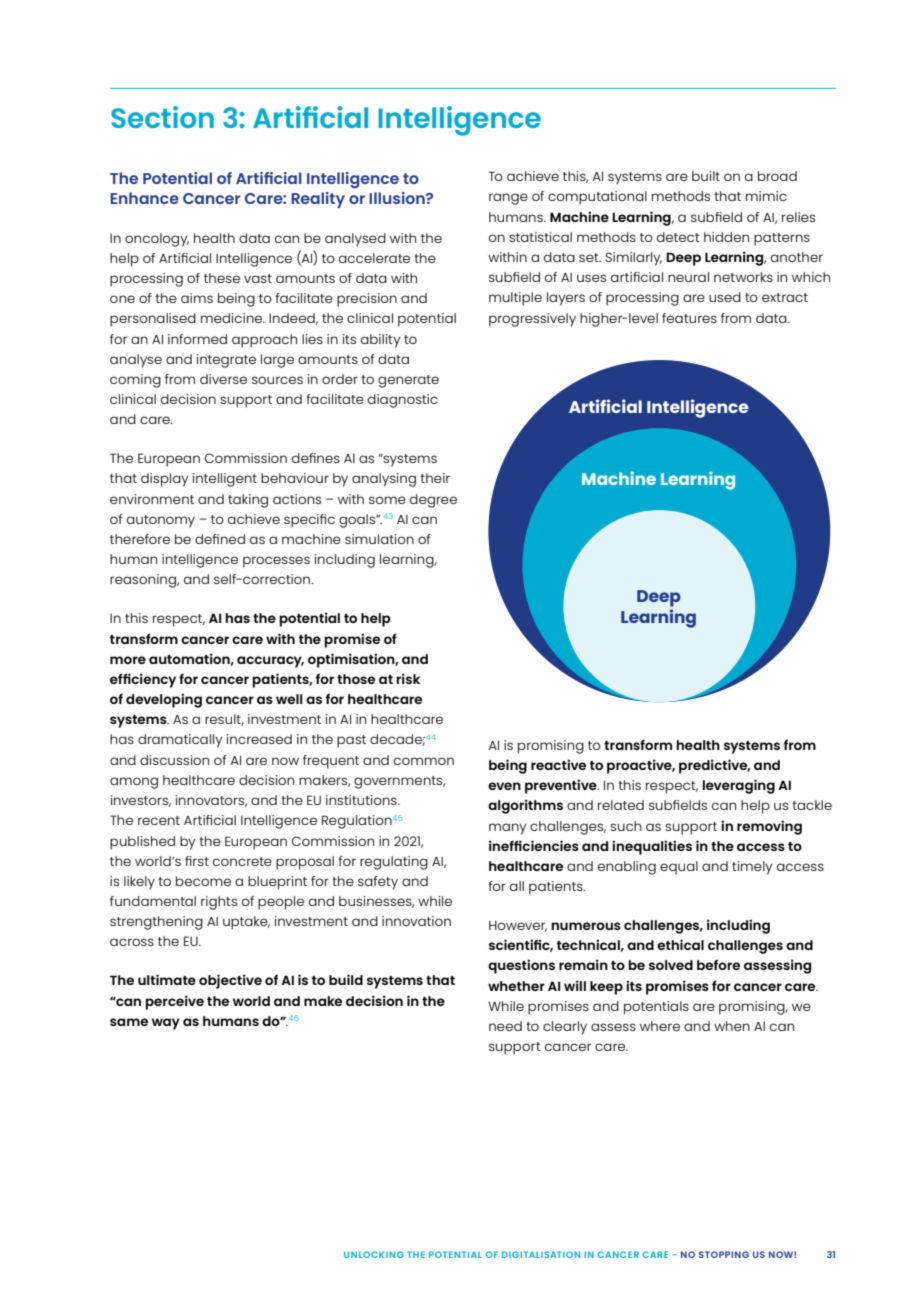 This screenshot has width=924, height=1308. What do you see at coordinates (706, 176) in the screenshot?
I see `built` at bounding box center [706, 176].
